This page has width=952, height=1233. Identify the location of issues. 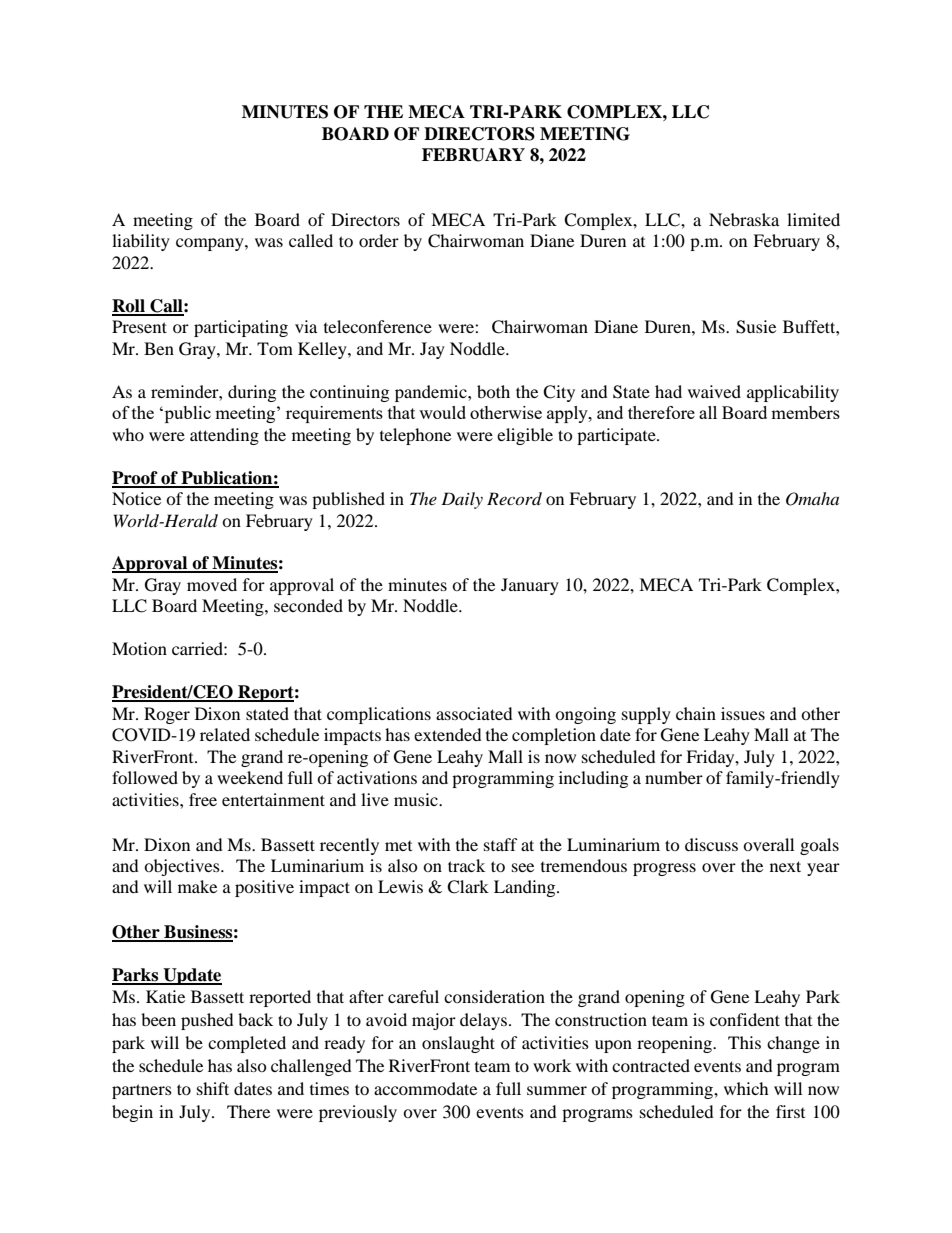
(743, 713).
